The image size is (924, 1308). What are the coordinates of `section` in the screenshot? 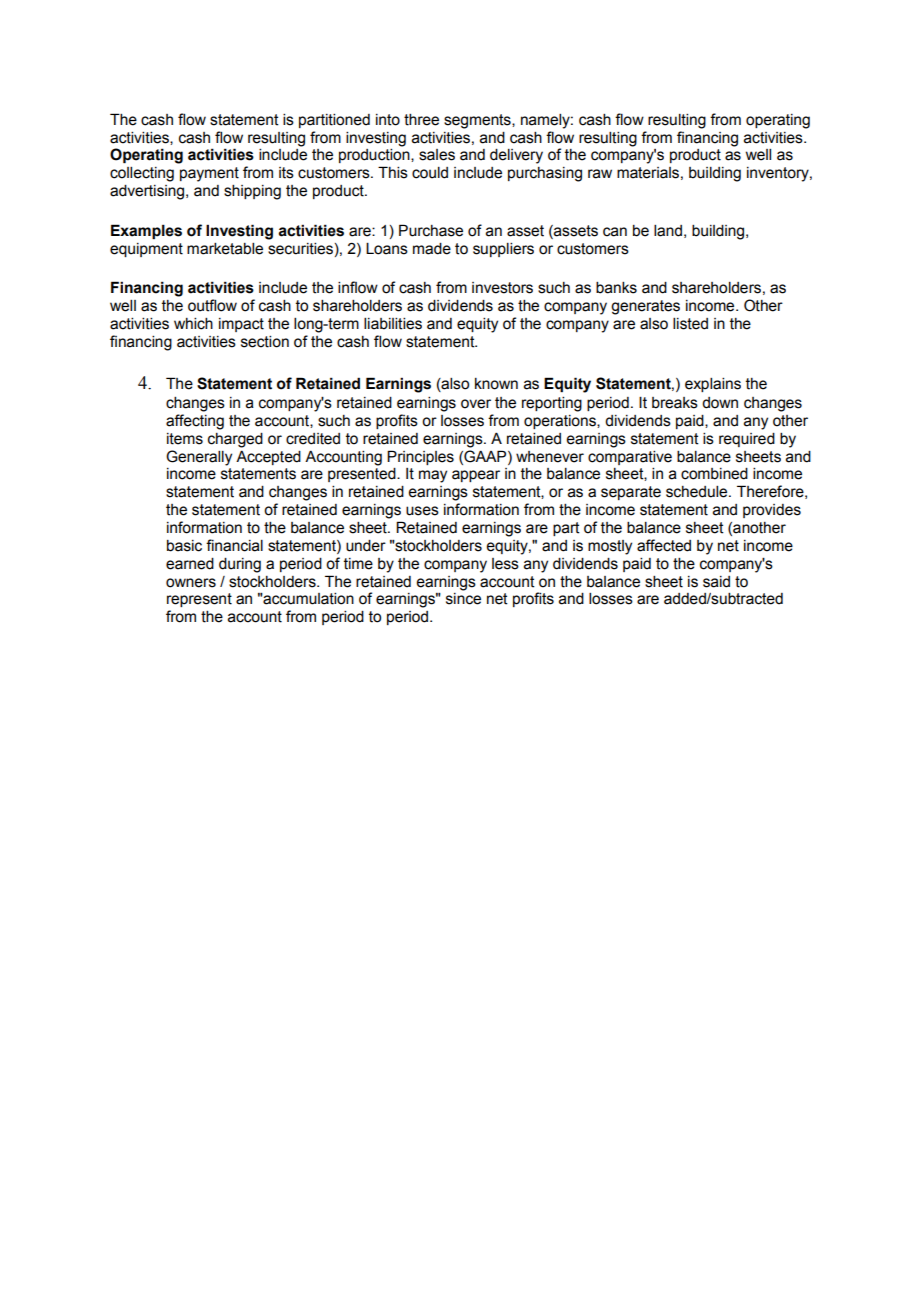 It's located at (265, 342).
